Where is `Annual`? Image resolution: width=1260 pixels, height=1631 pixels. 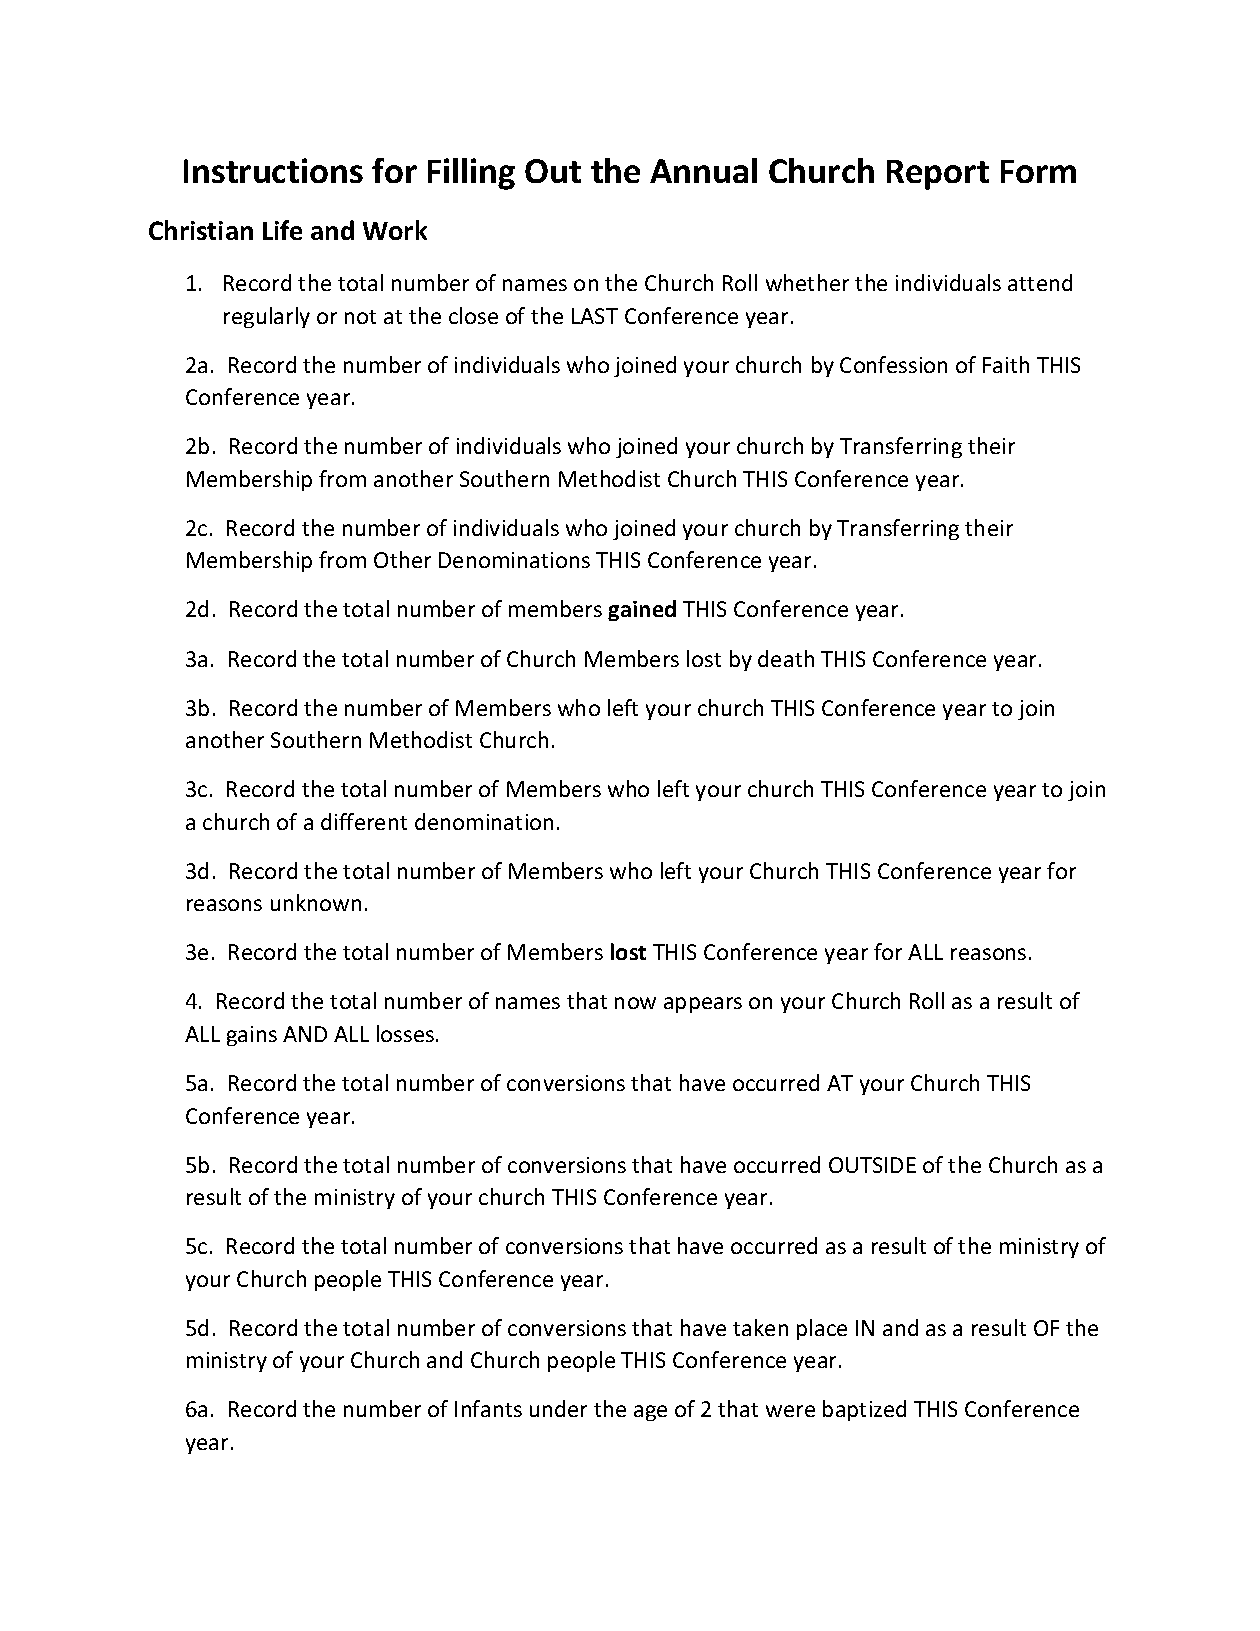 Annual is located at coordinates (703, 170).
